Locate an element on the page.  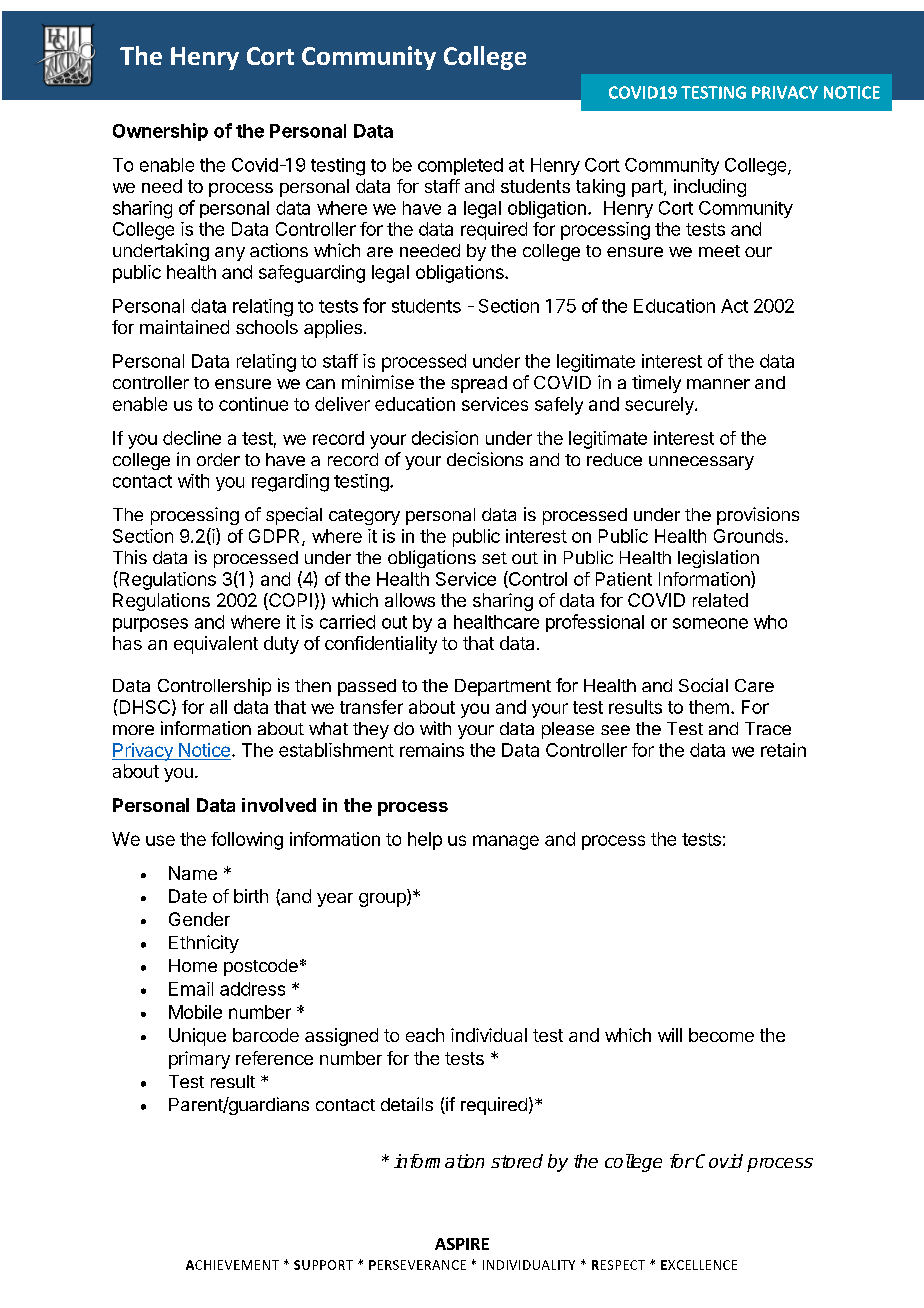
remains is located at coordinates (432, 750).
